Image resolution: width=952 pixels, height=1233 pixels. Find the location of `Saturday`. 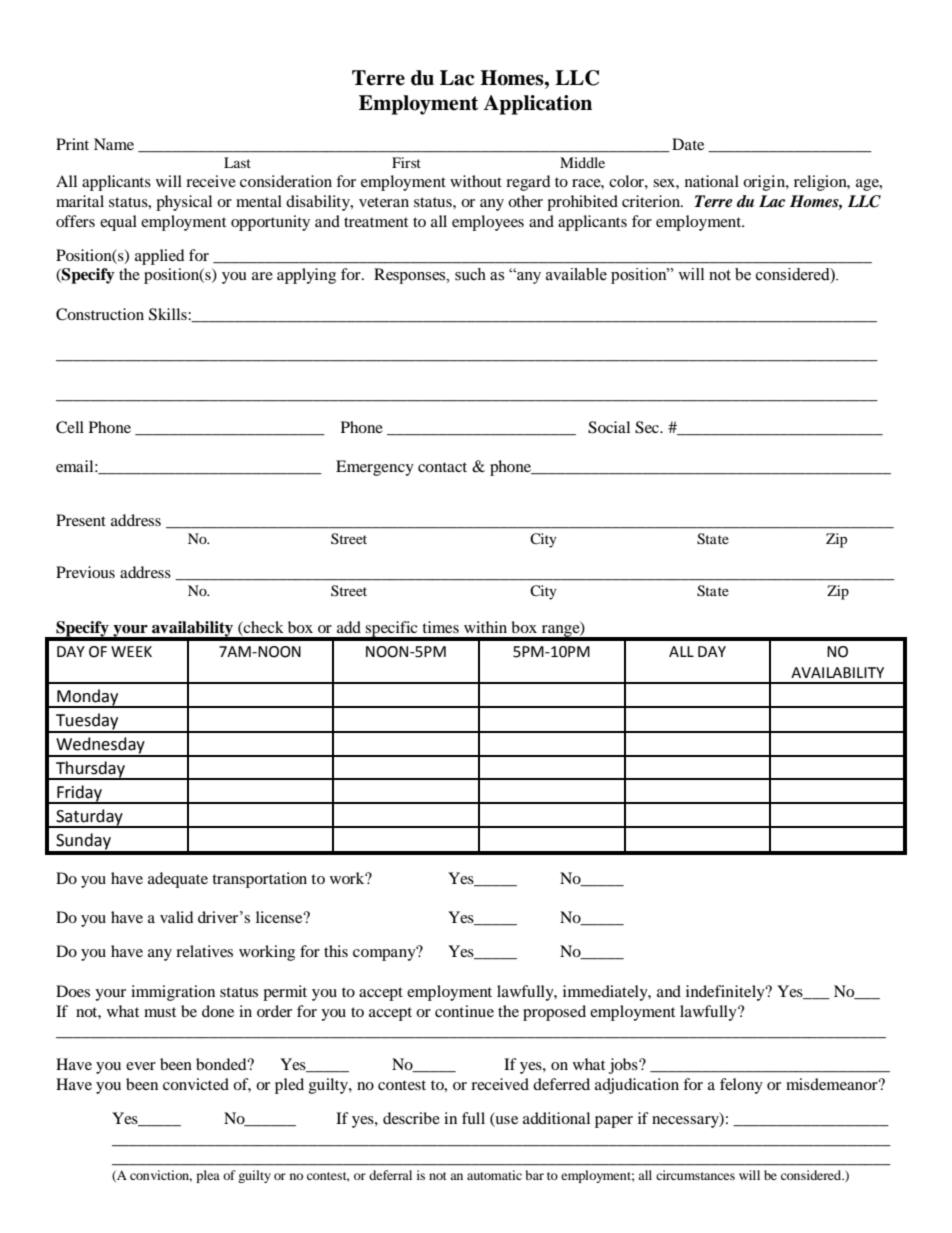

Saturday is located at coordinates (89, 818).
